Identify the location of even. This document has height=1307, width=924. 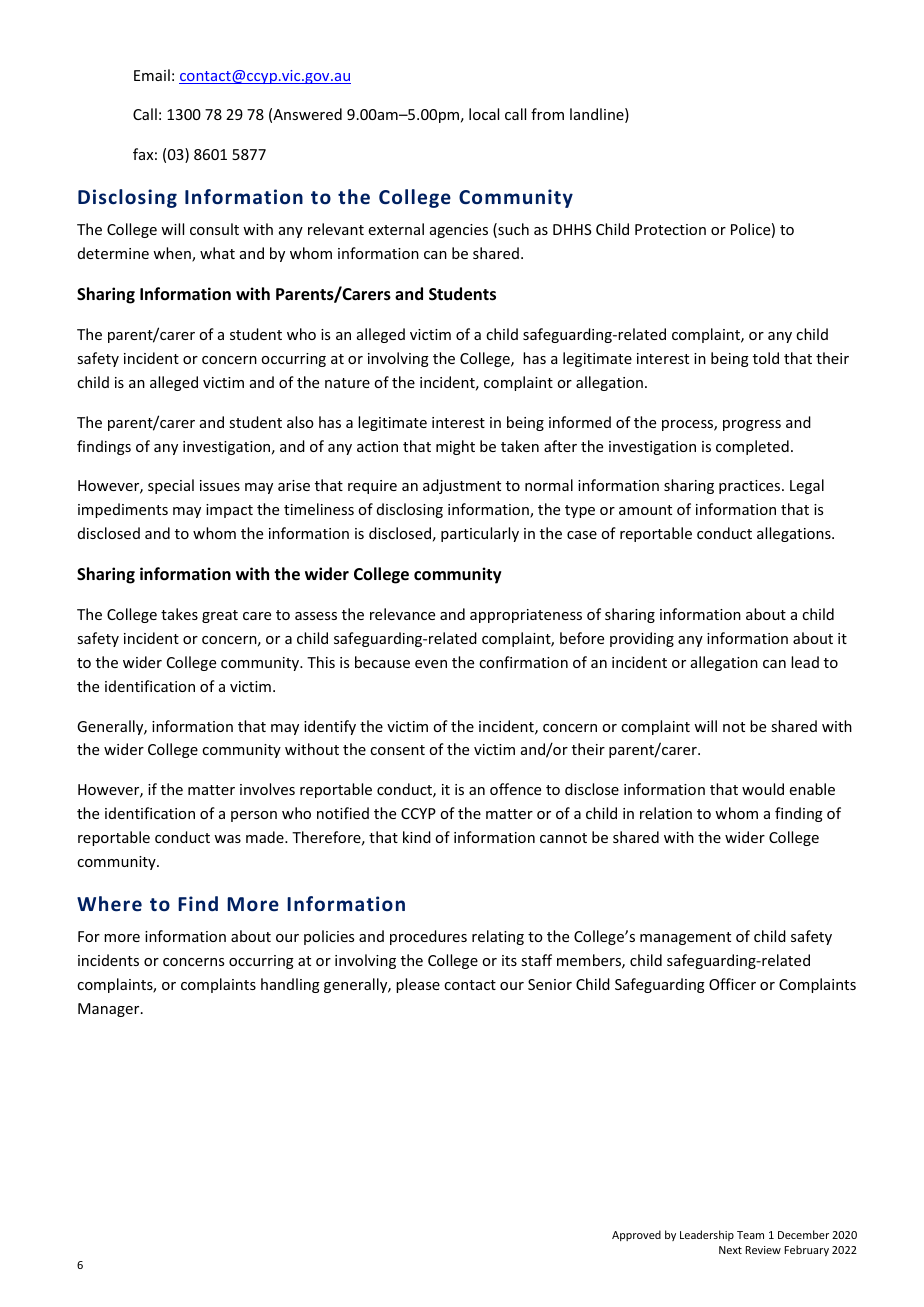
(431, 664).
